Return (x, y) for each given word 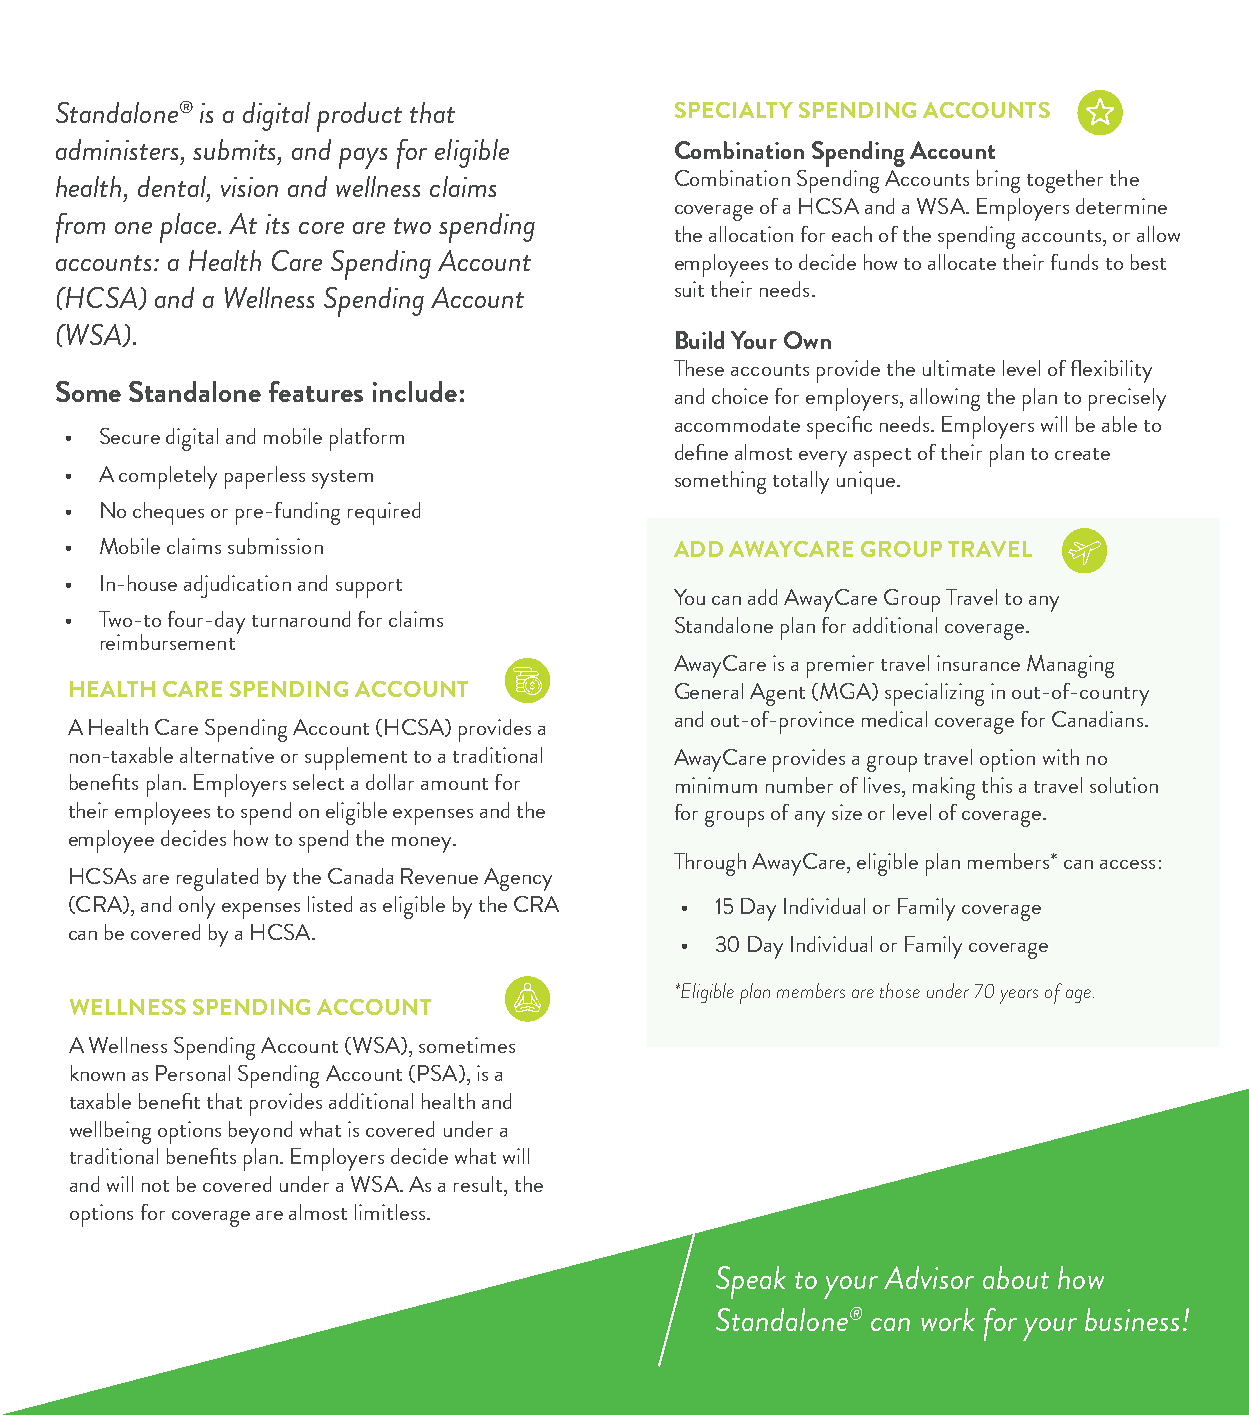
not (155, 1186)
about (1016, 1277)
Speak (751, 1282)
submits (236, 149)
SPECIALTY (734, 110)
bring (998, 181)
